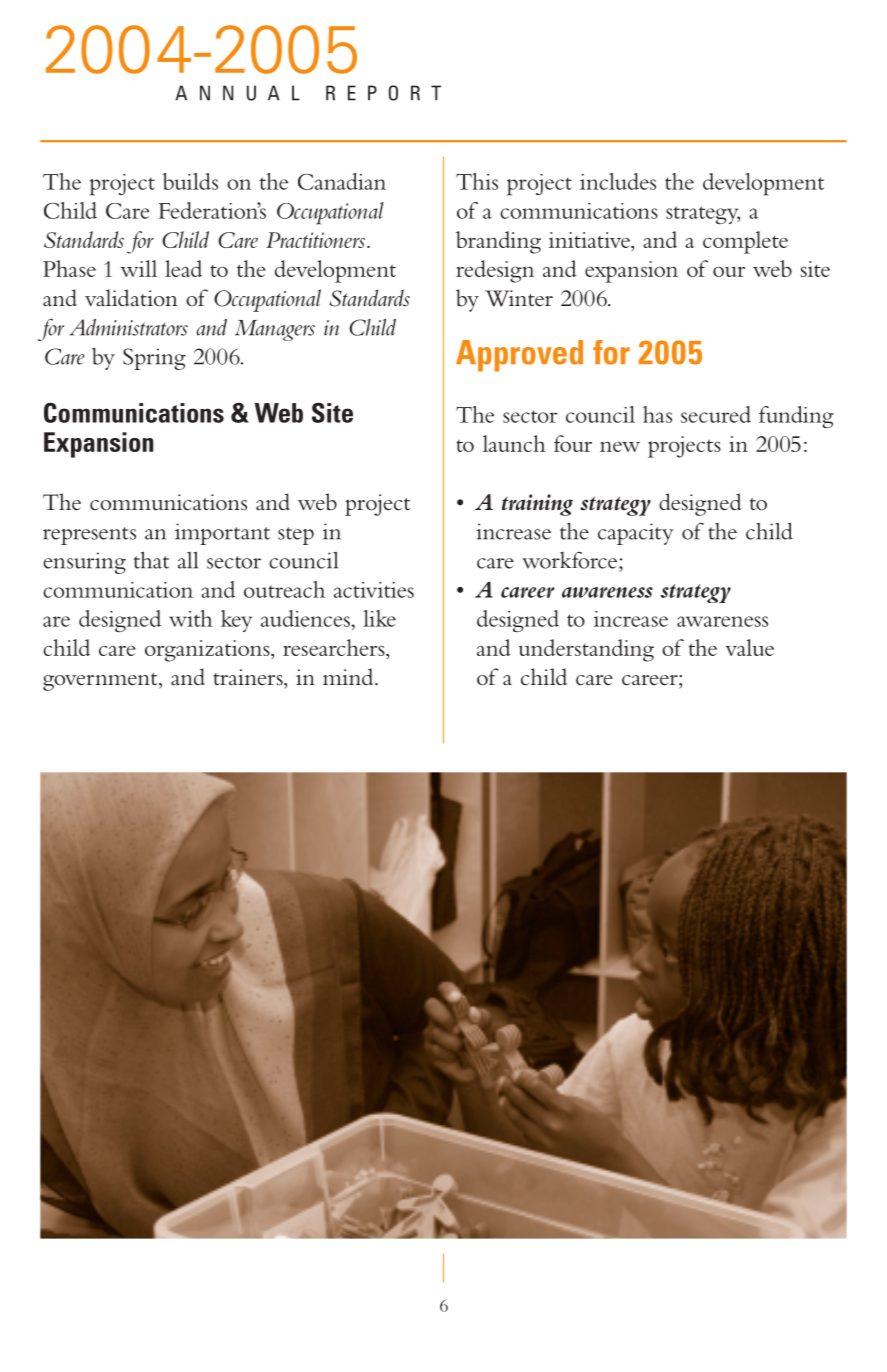 The image size is (887, 1372). I want to click on mind, so click(349, 676).
